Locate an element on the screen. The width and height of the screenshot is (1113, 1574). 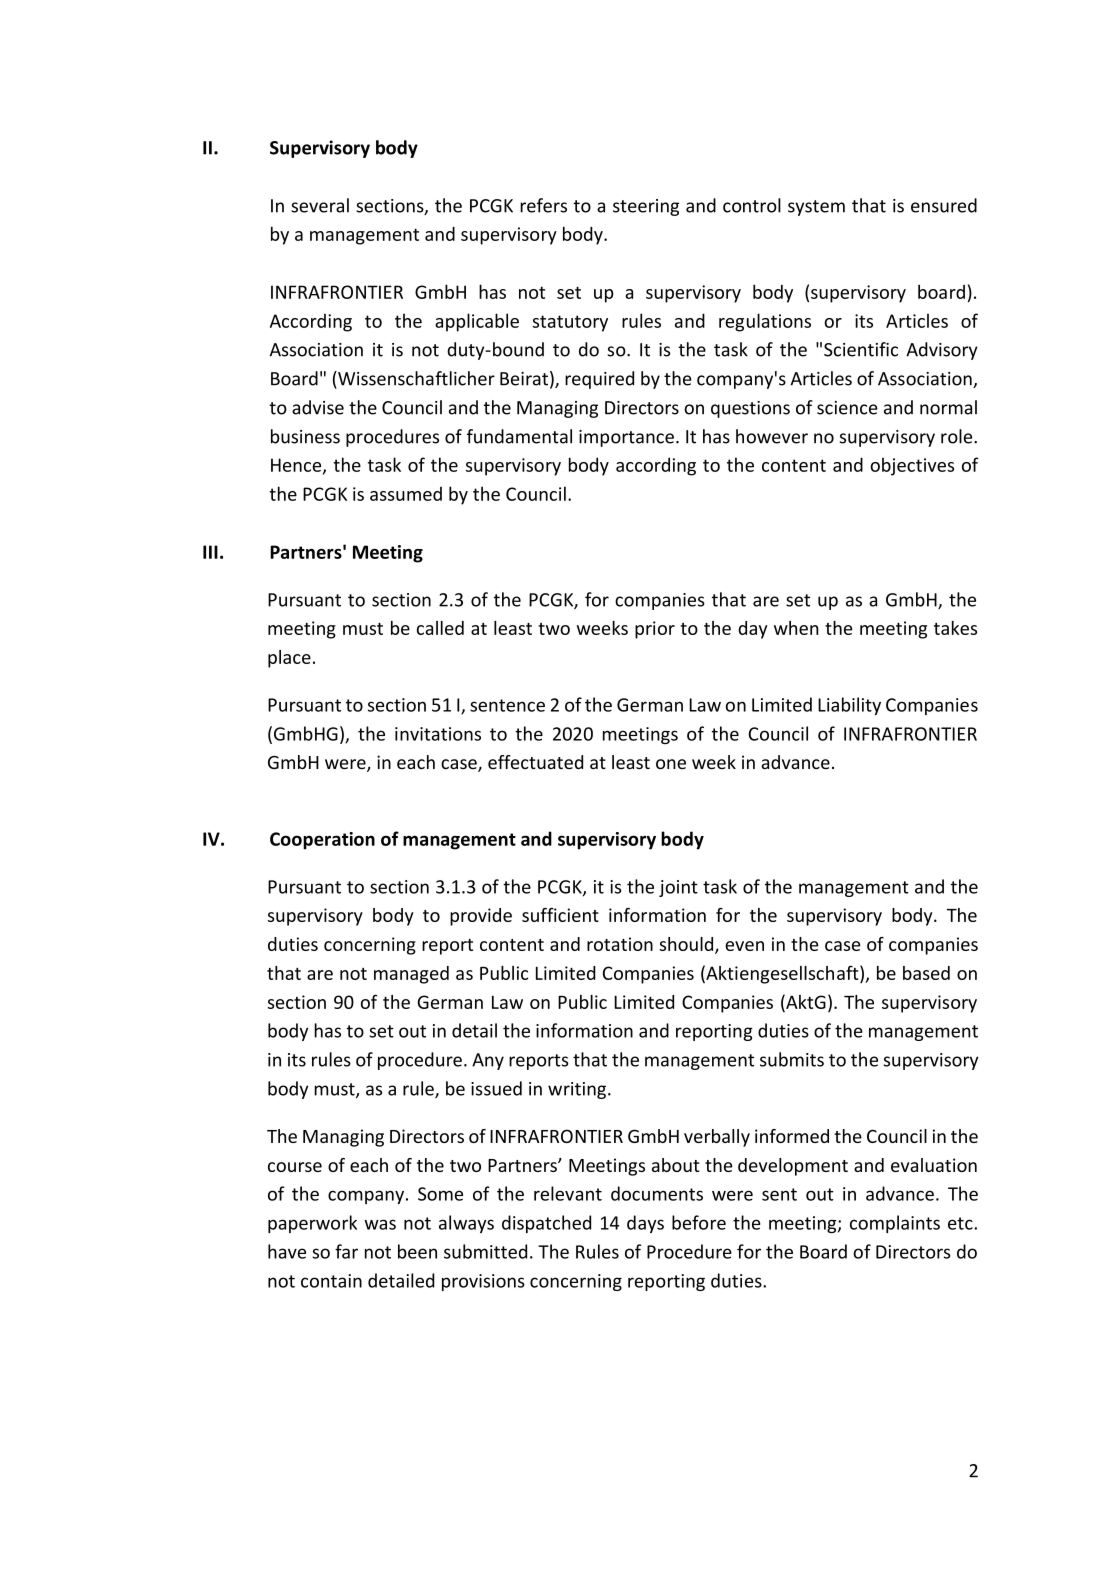
several is located at coordinates (320, 205).
